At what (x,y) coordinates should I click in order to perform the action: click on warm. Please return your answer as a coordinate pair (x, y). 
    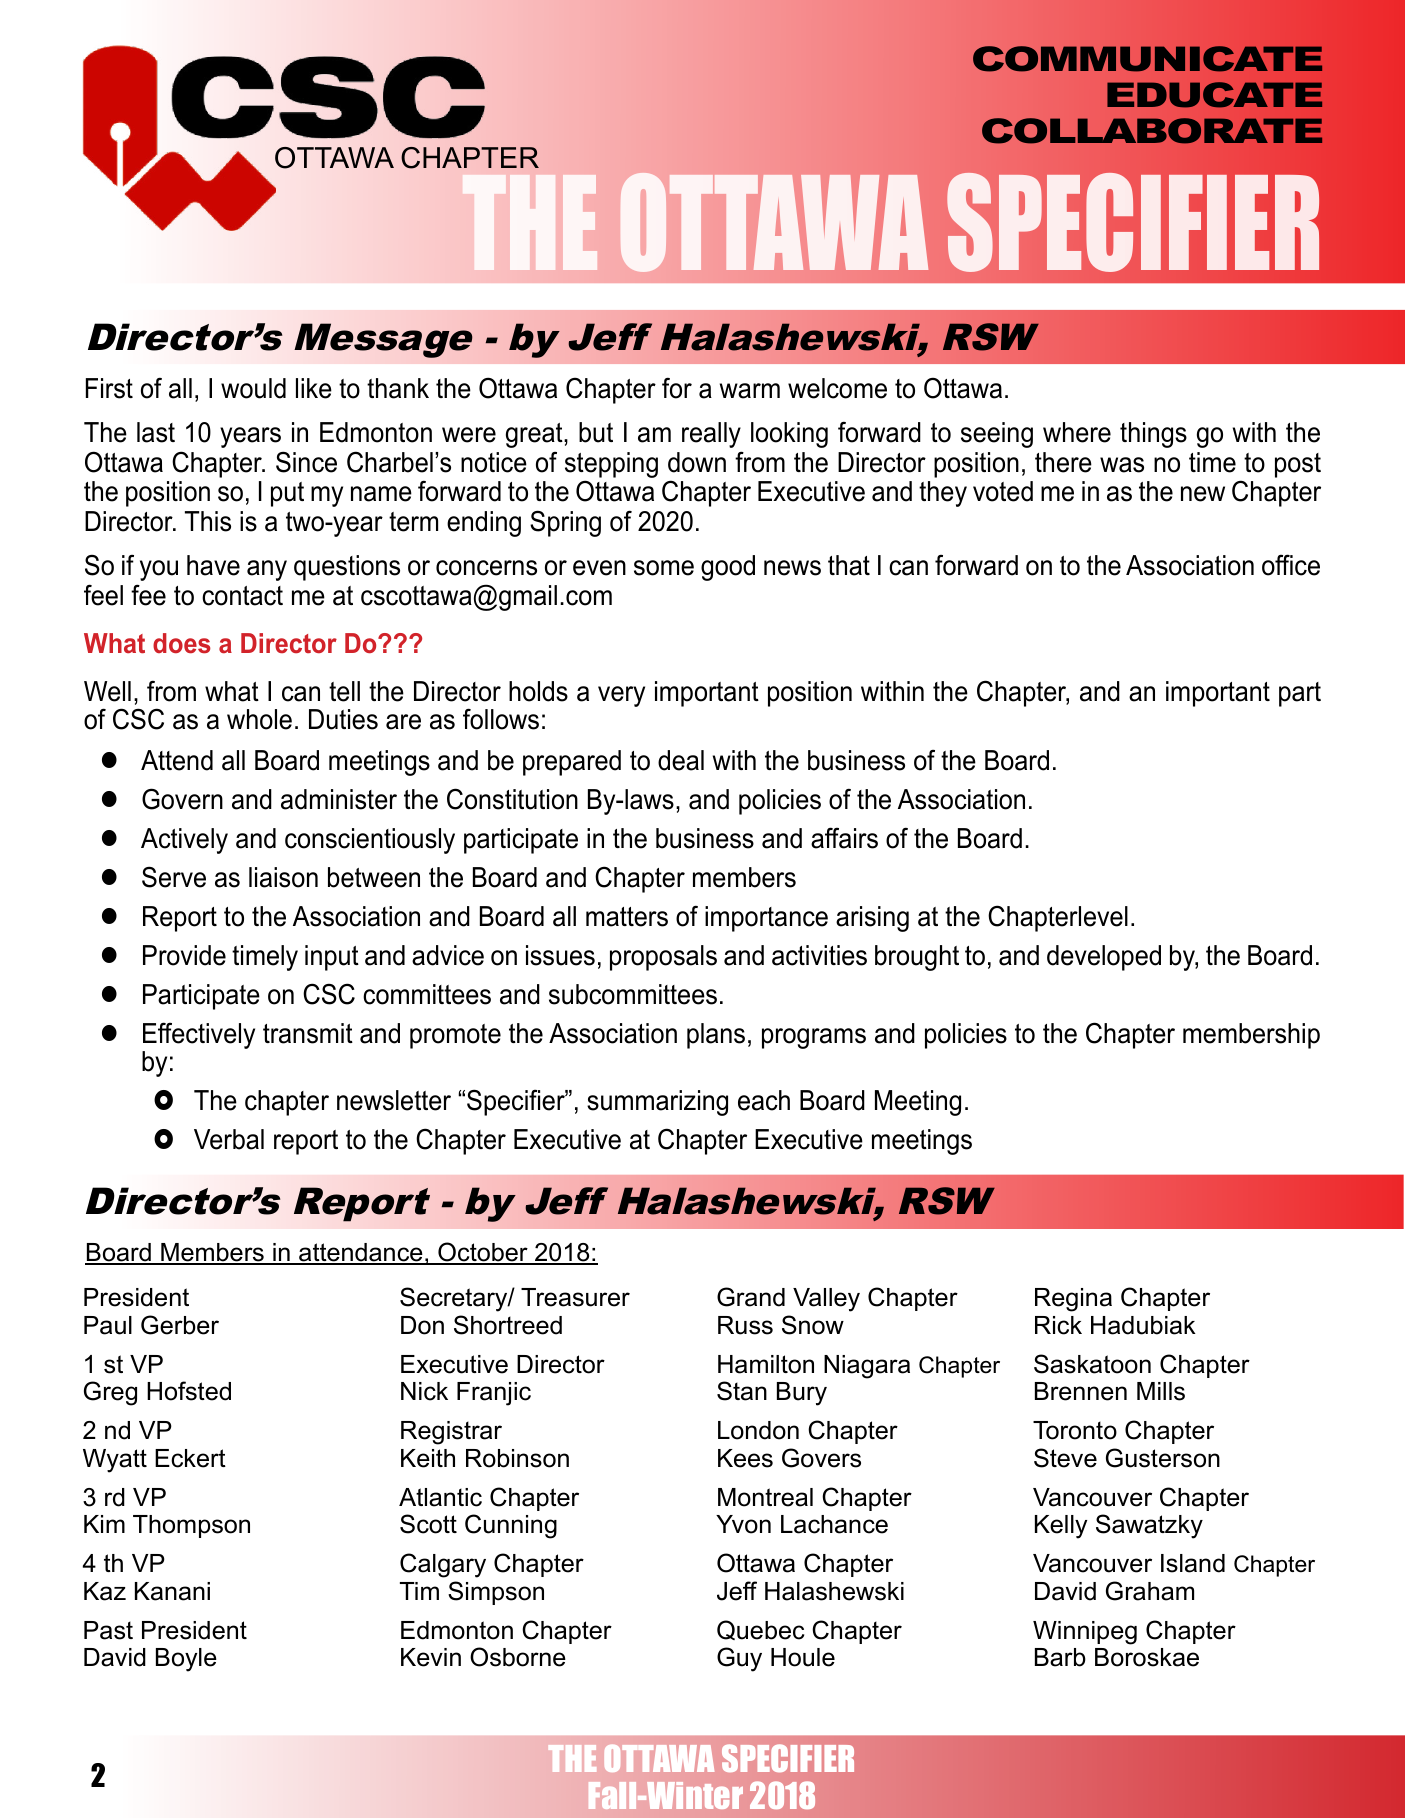
    Looking at the image, I should click on (750, 391).
